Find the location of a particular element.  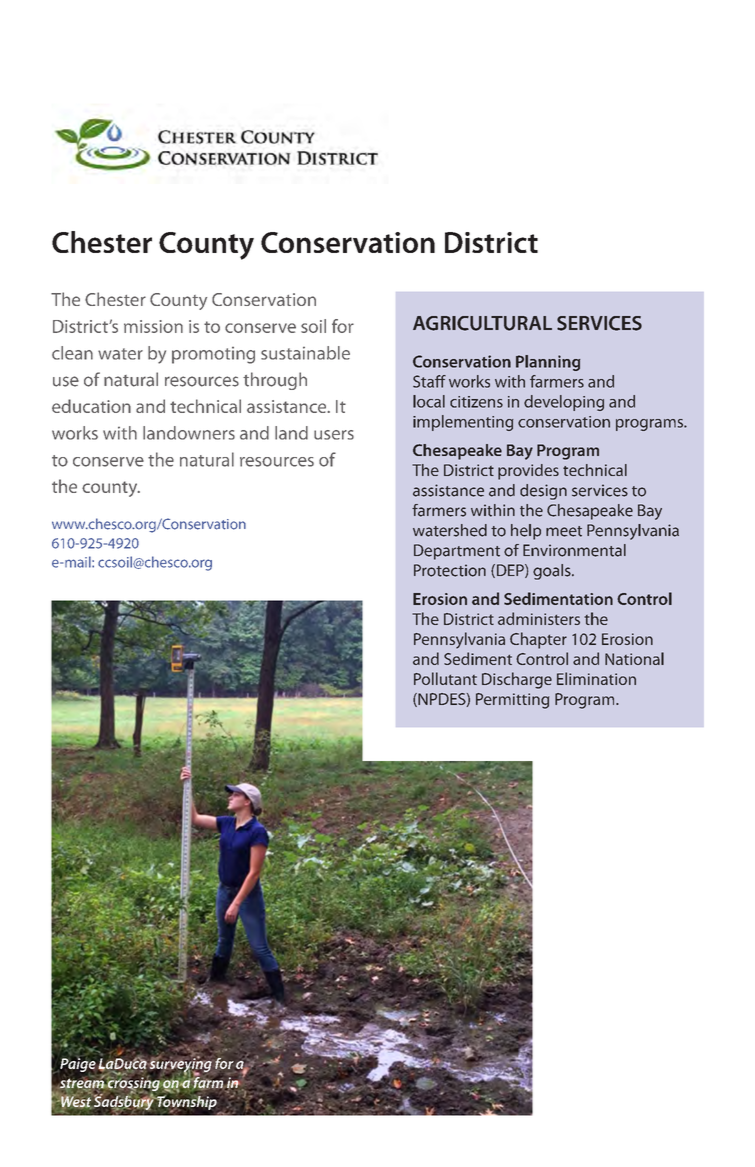

mission is located at coordinates (153, 326).
